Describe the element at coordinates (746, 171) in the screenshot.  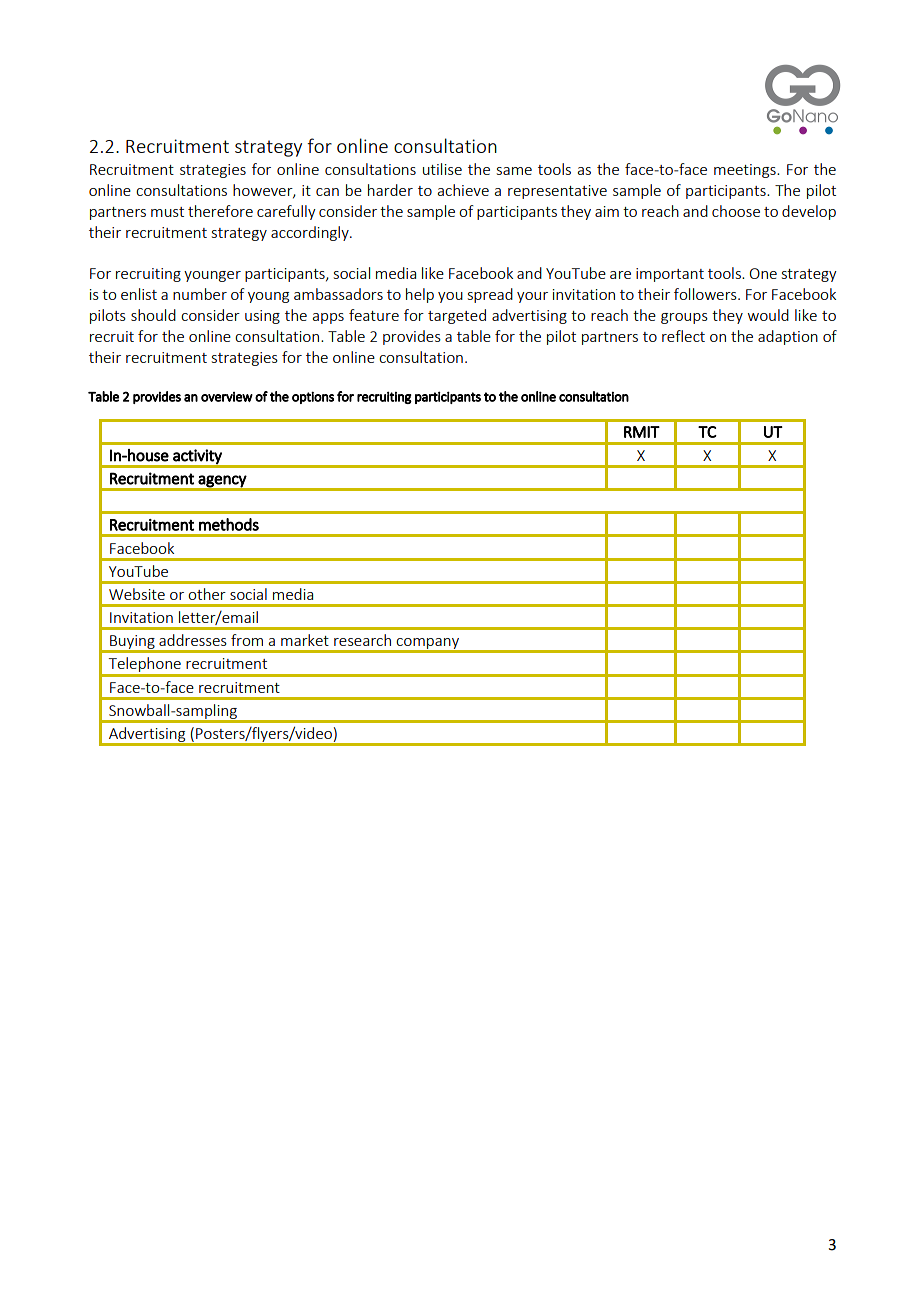
I see `meetings` at that location.
